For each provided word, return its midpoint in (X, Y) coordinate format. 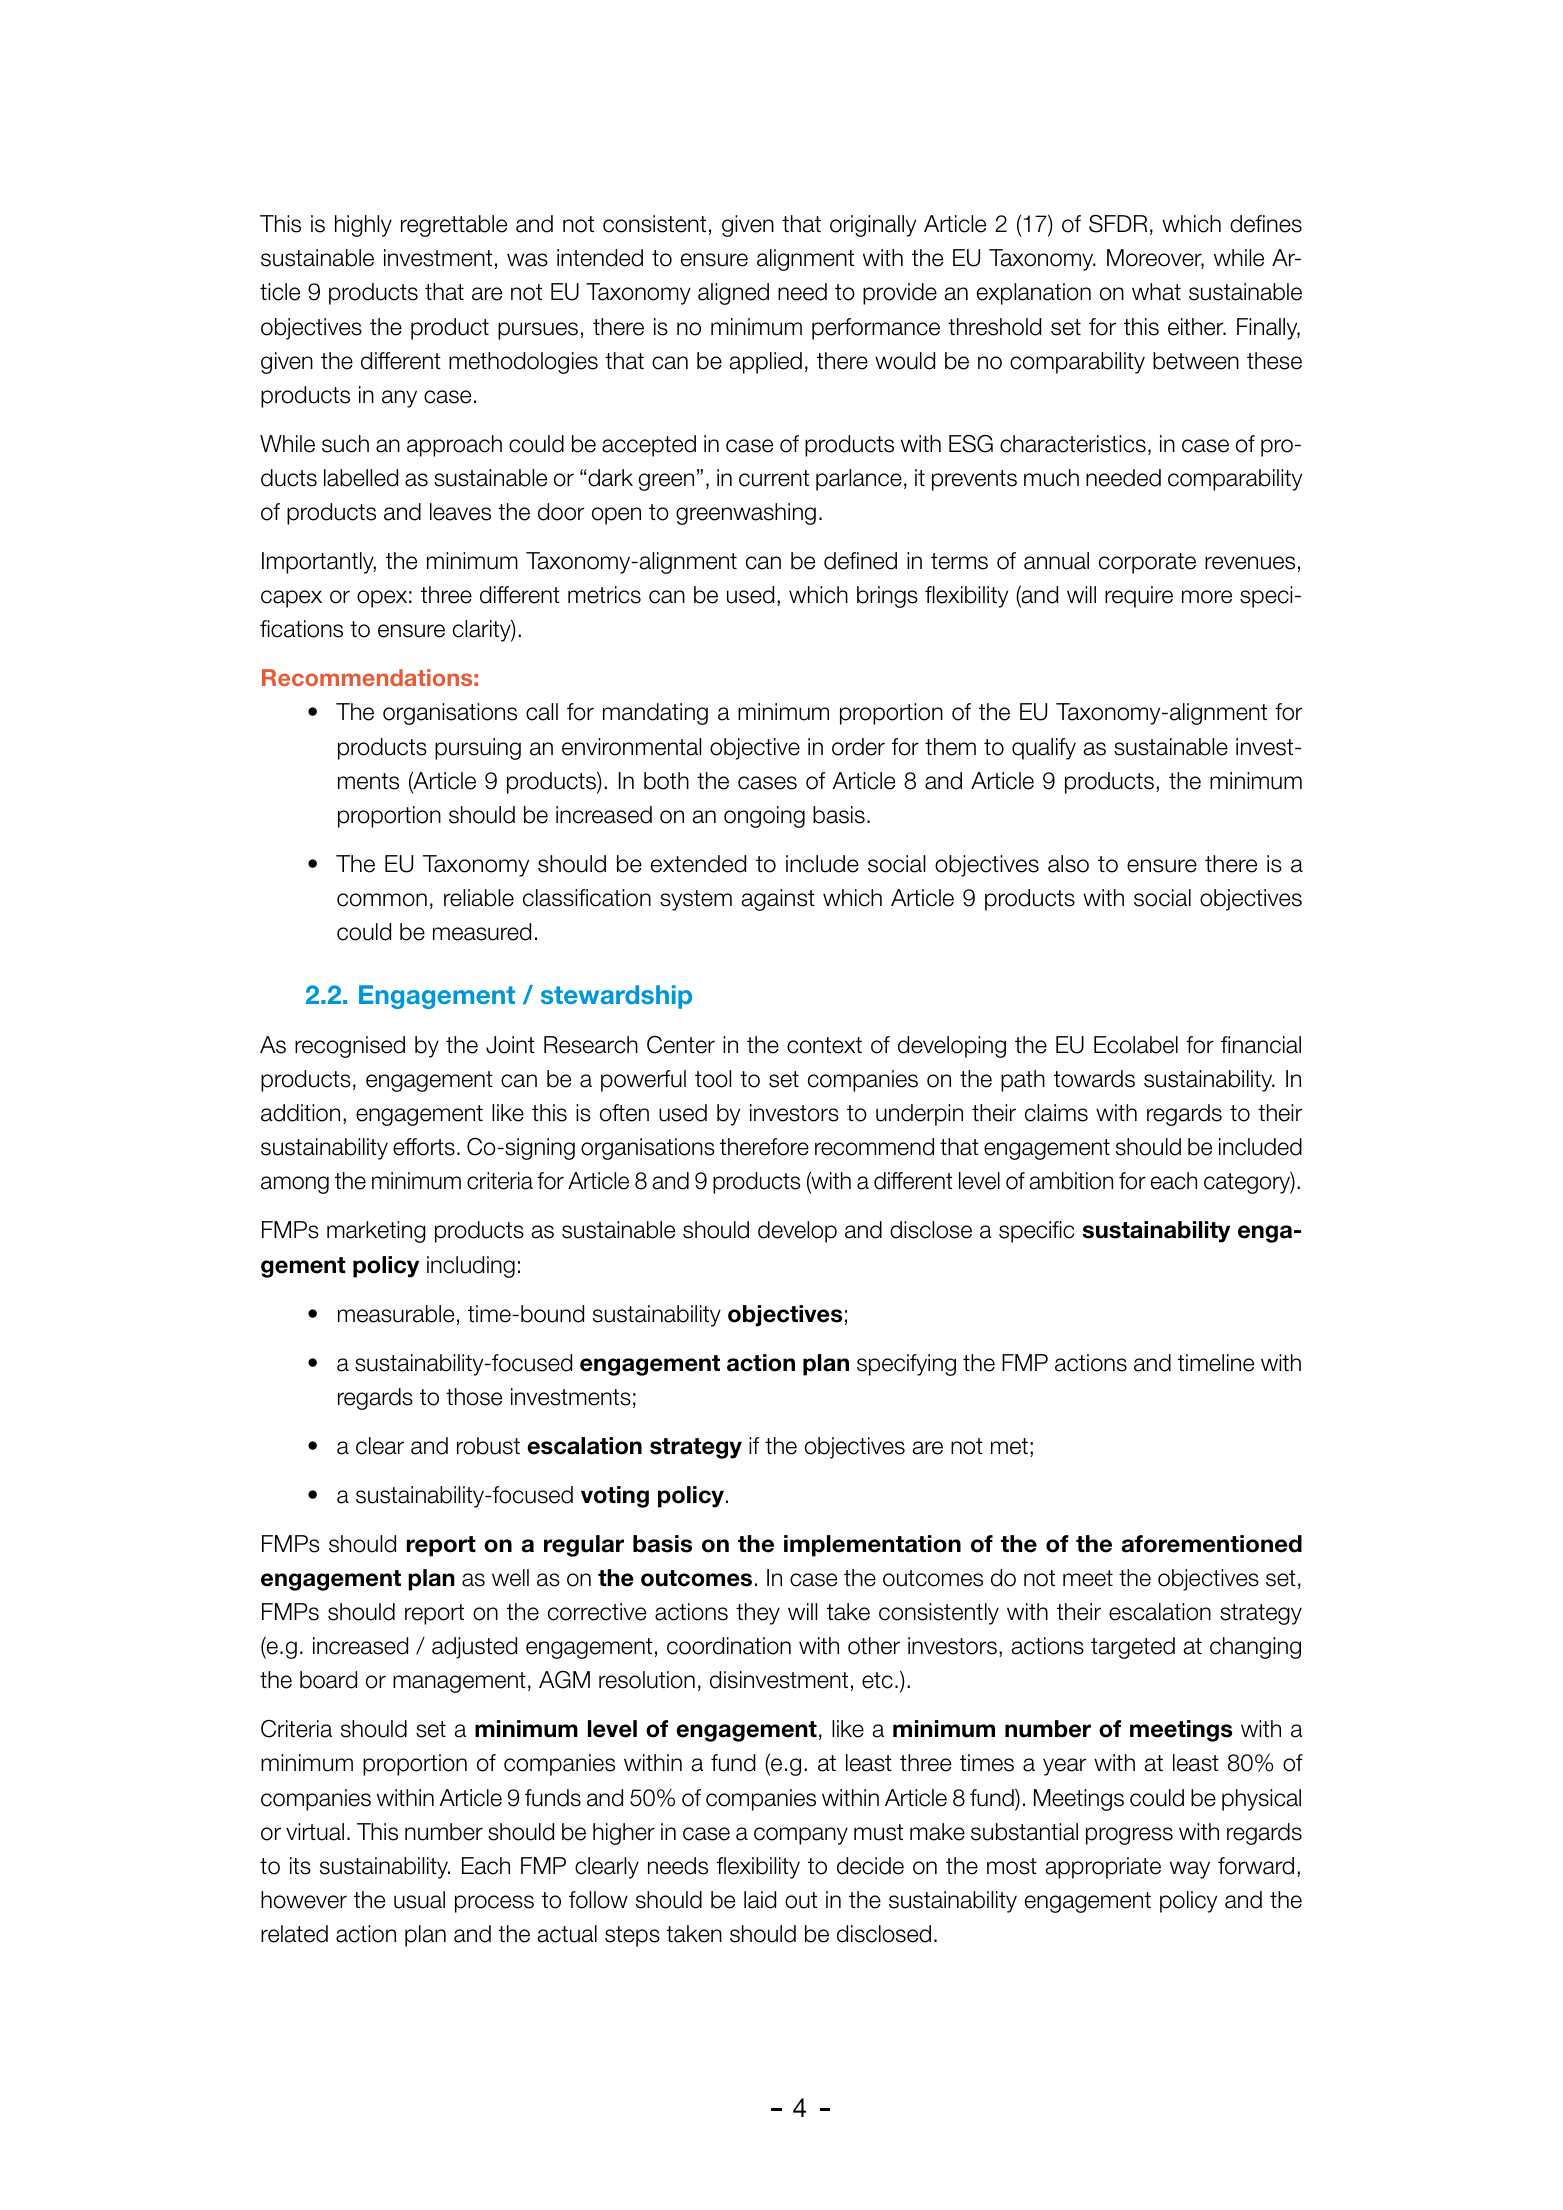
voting (615, 1497)
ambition (1071, 1181)
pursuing (478, 749)
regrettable (454, 226)
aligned (733, 294)
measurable (396, 1314)
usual (419, 1900)
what (1156, 292)
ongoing (764, 817)
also (1068, 864)
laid (760, 1900)
